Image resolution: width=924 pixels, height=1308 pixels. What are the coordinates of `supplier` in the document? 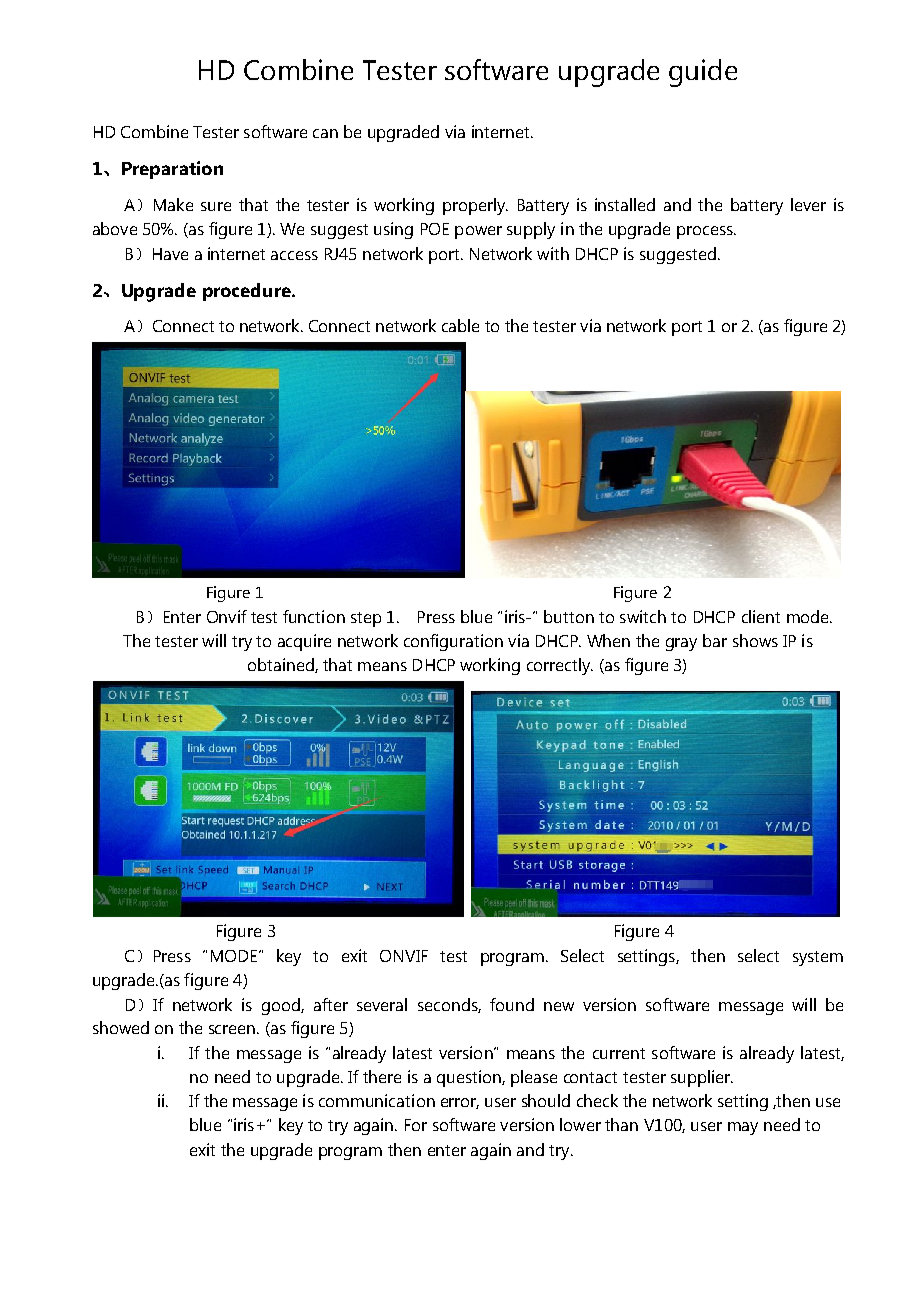 It's located at (702, 1078).
